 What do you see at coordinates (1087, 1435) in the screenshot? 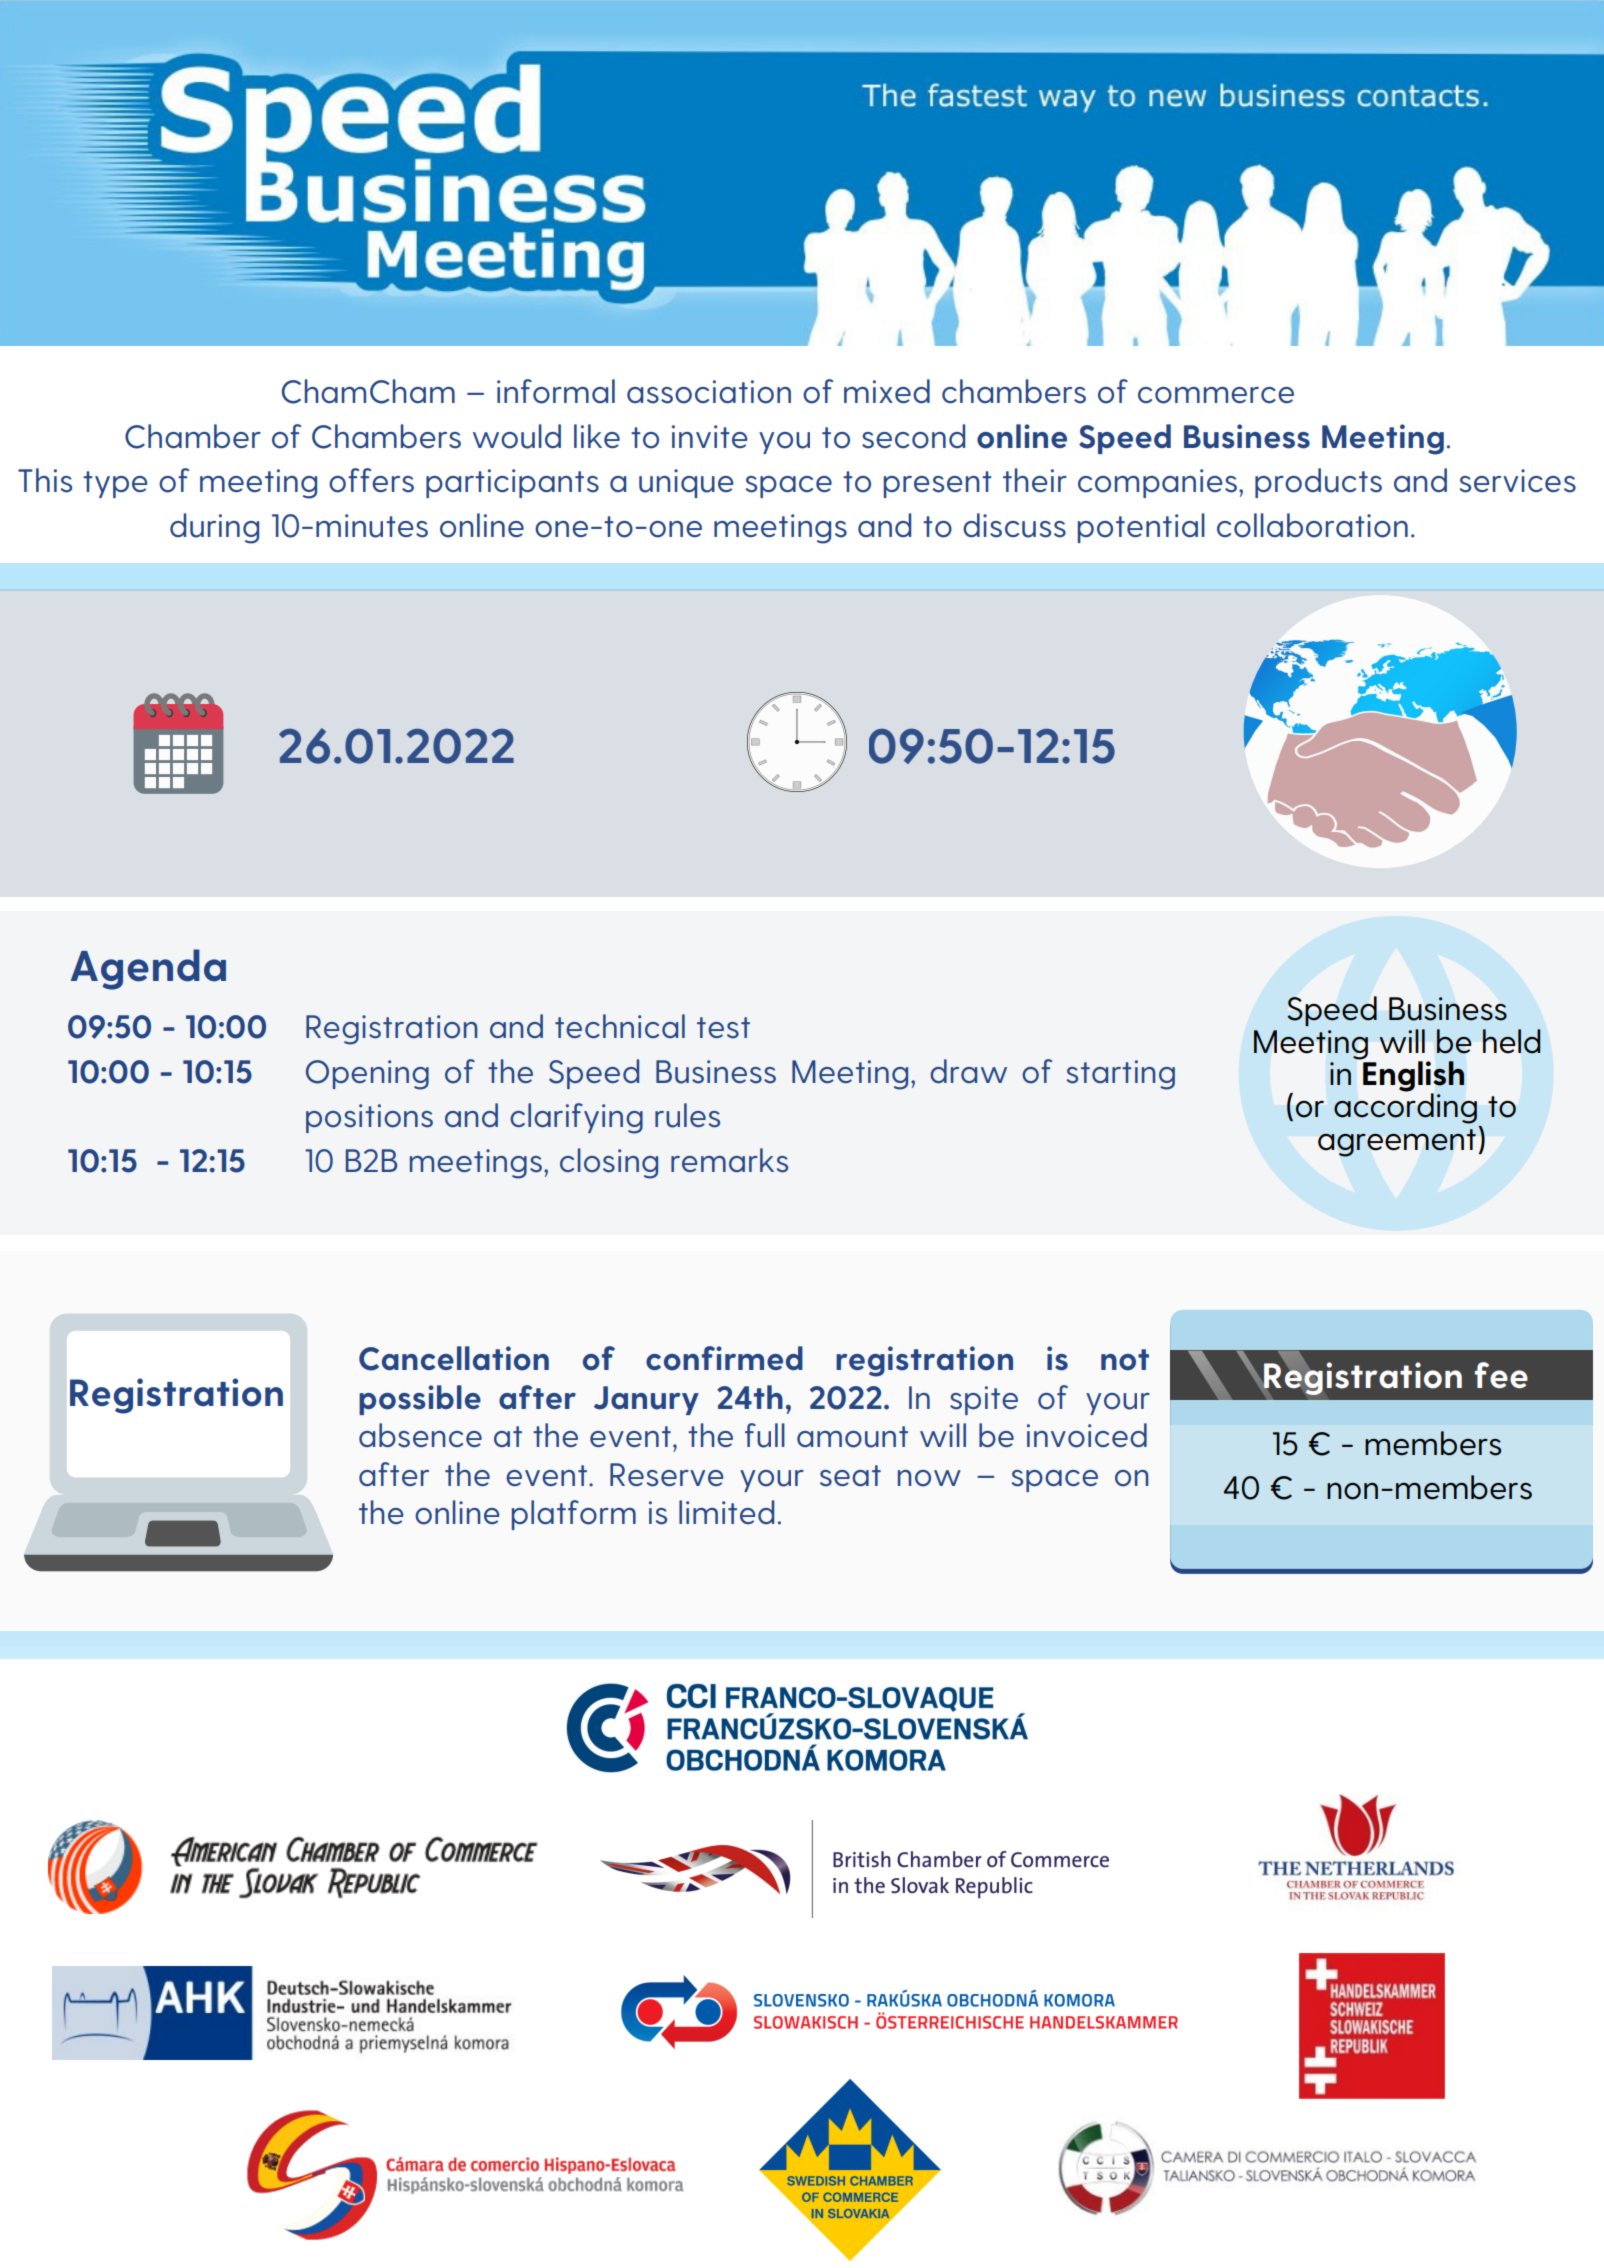
I see `invoiced` at bounding box center [1087, 1435].
